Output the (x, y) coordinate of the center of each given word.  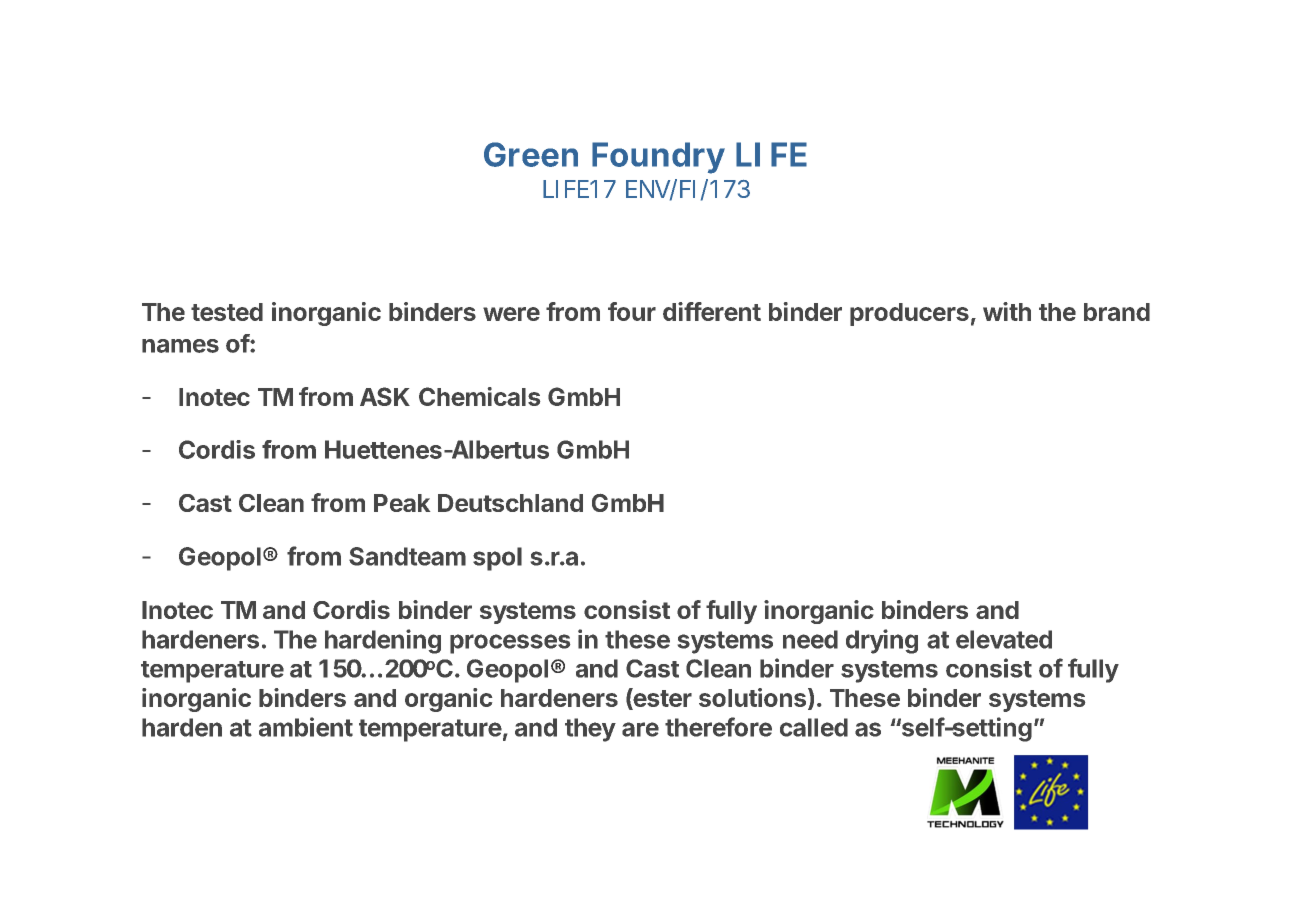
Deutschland (510, 503)
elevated (1004, 639)
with (1007, 311)
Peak (402, 503)
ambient (306, 727)
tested (227, 312)
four (632, 311)
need (810, 639)
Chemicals (479, 396)
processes (510, 644)
